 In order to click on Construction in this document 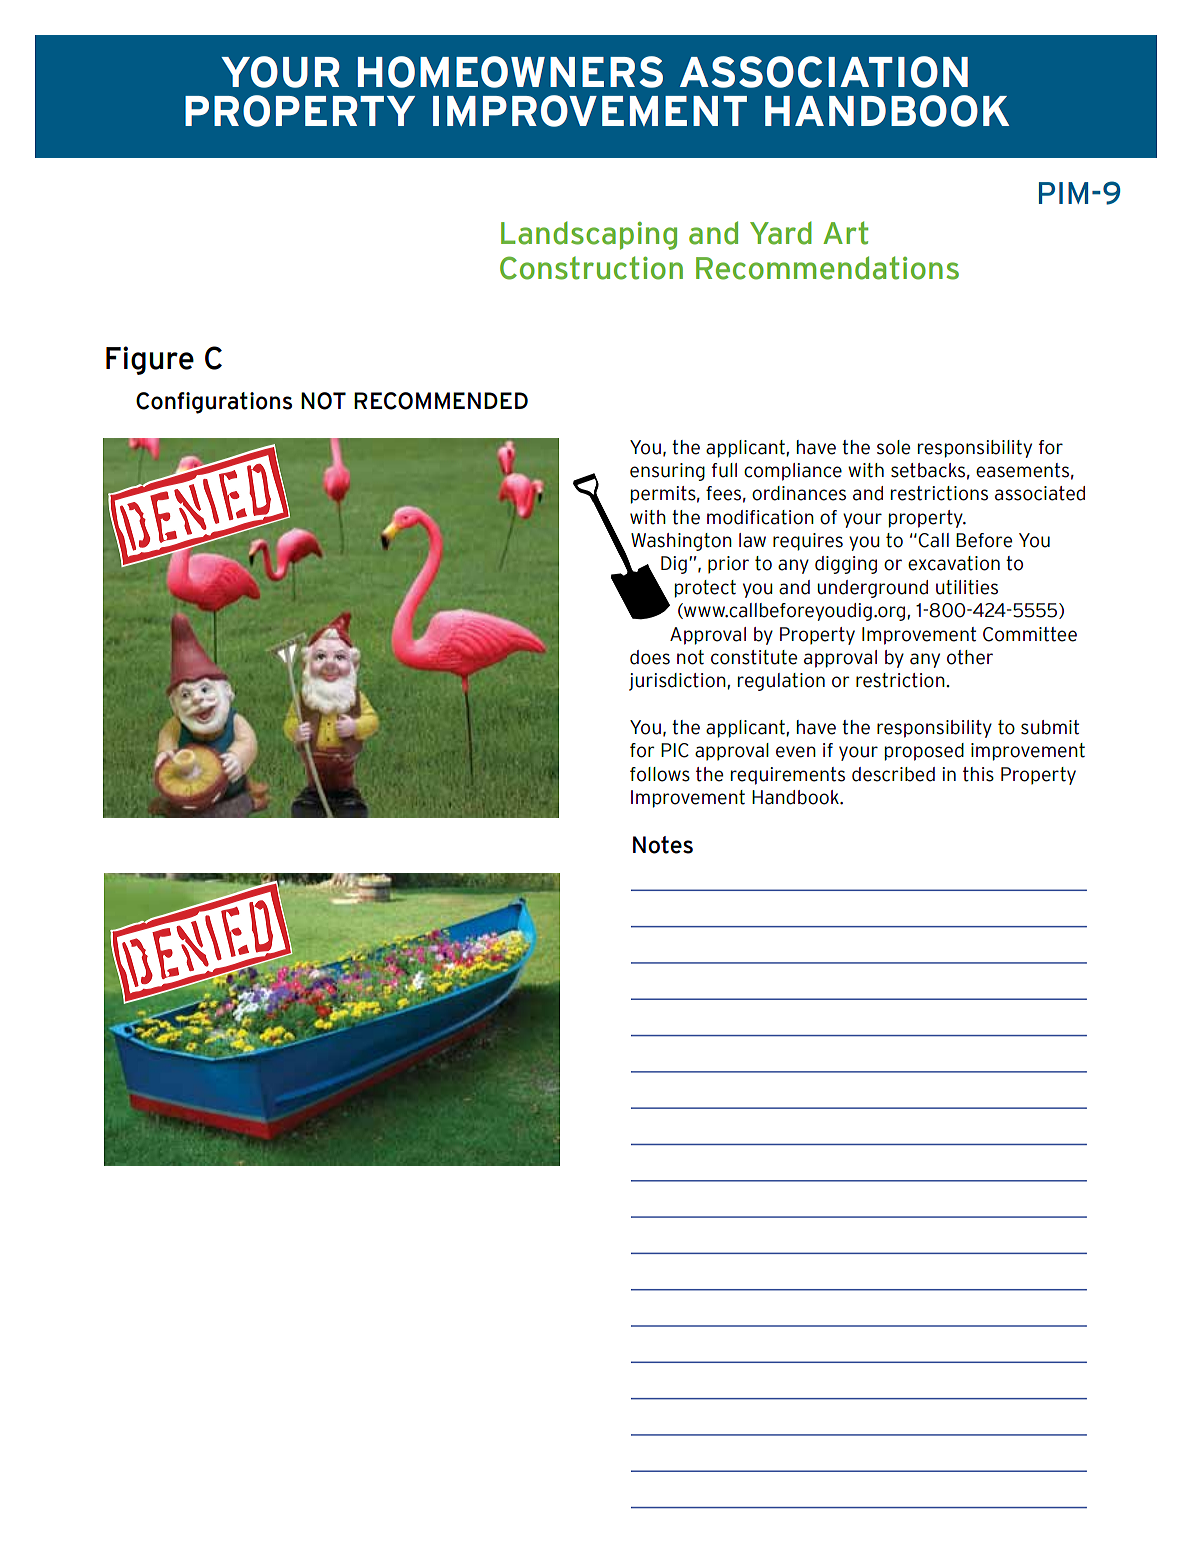, I will do `click(591, 268)`.
